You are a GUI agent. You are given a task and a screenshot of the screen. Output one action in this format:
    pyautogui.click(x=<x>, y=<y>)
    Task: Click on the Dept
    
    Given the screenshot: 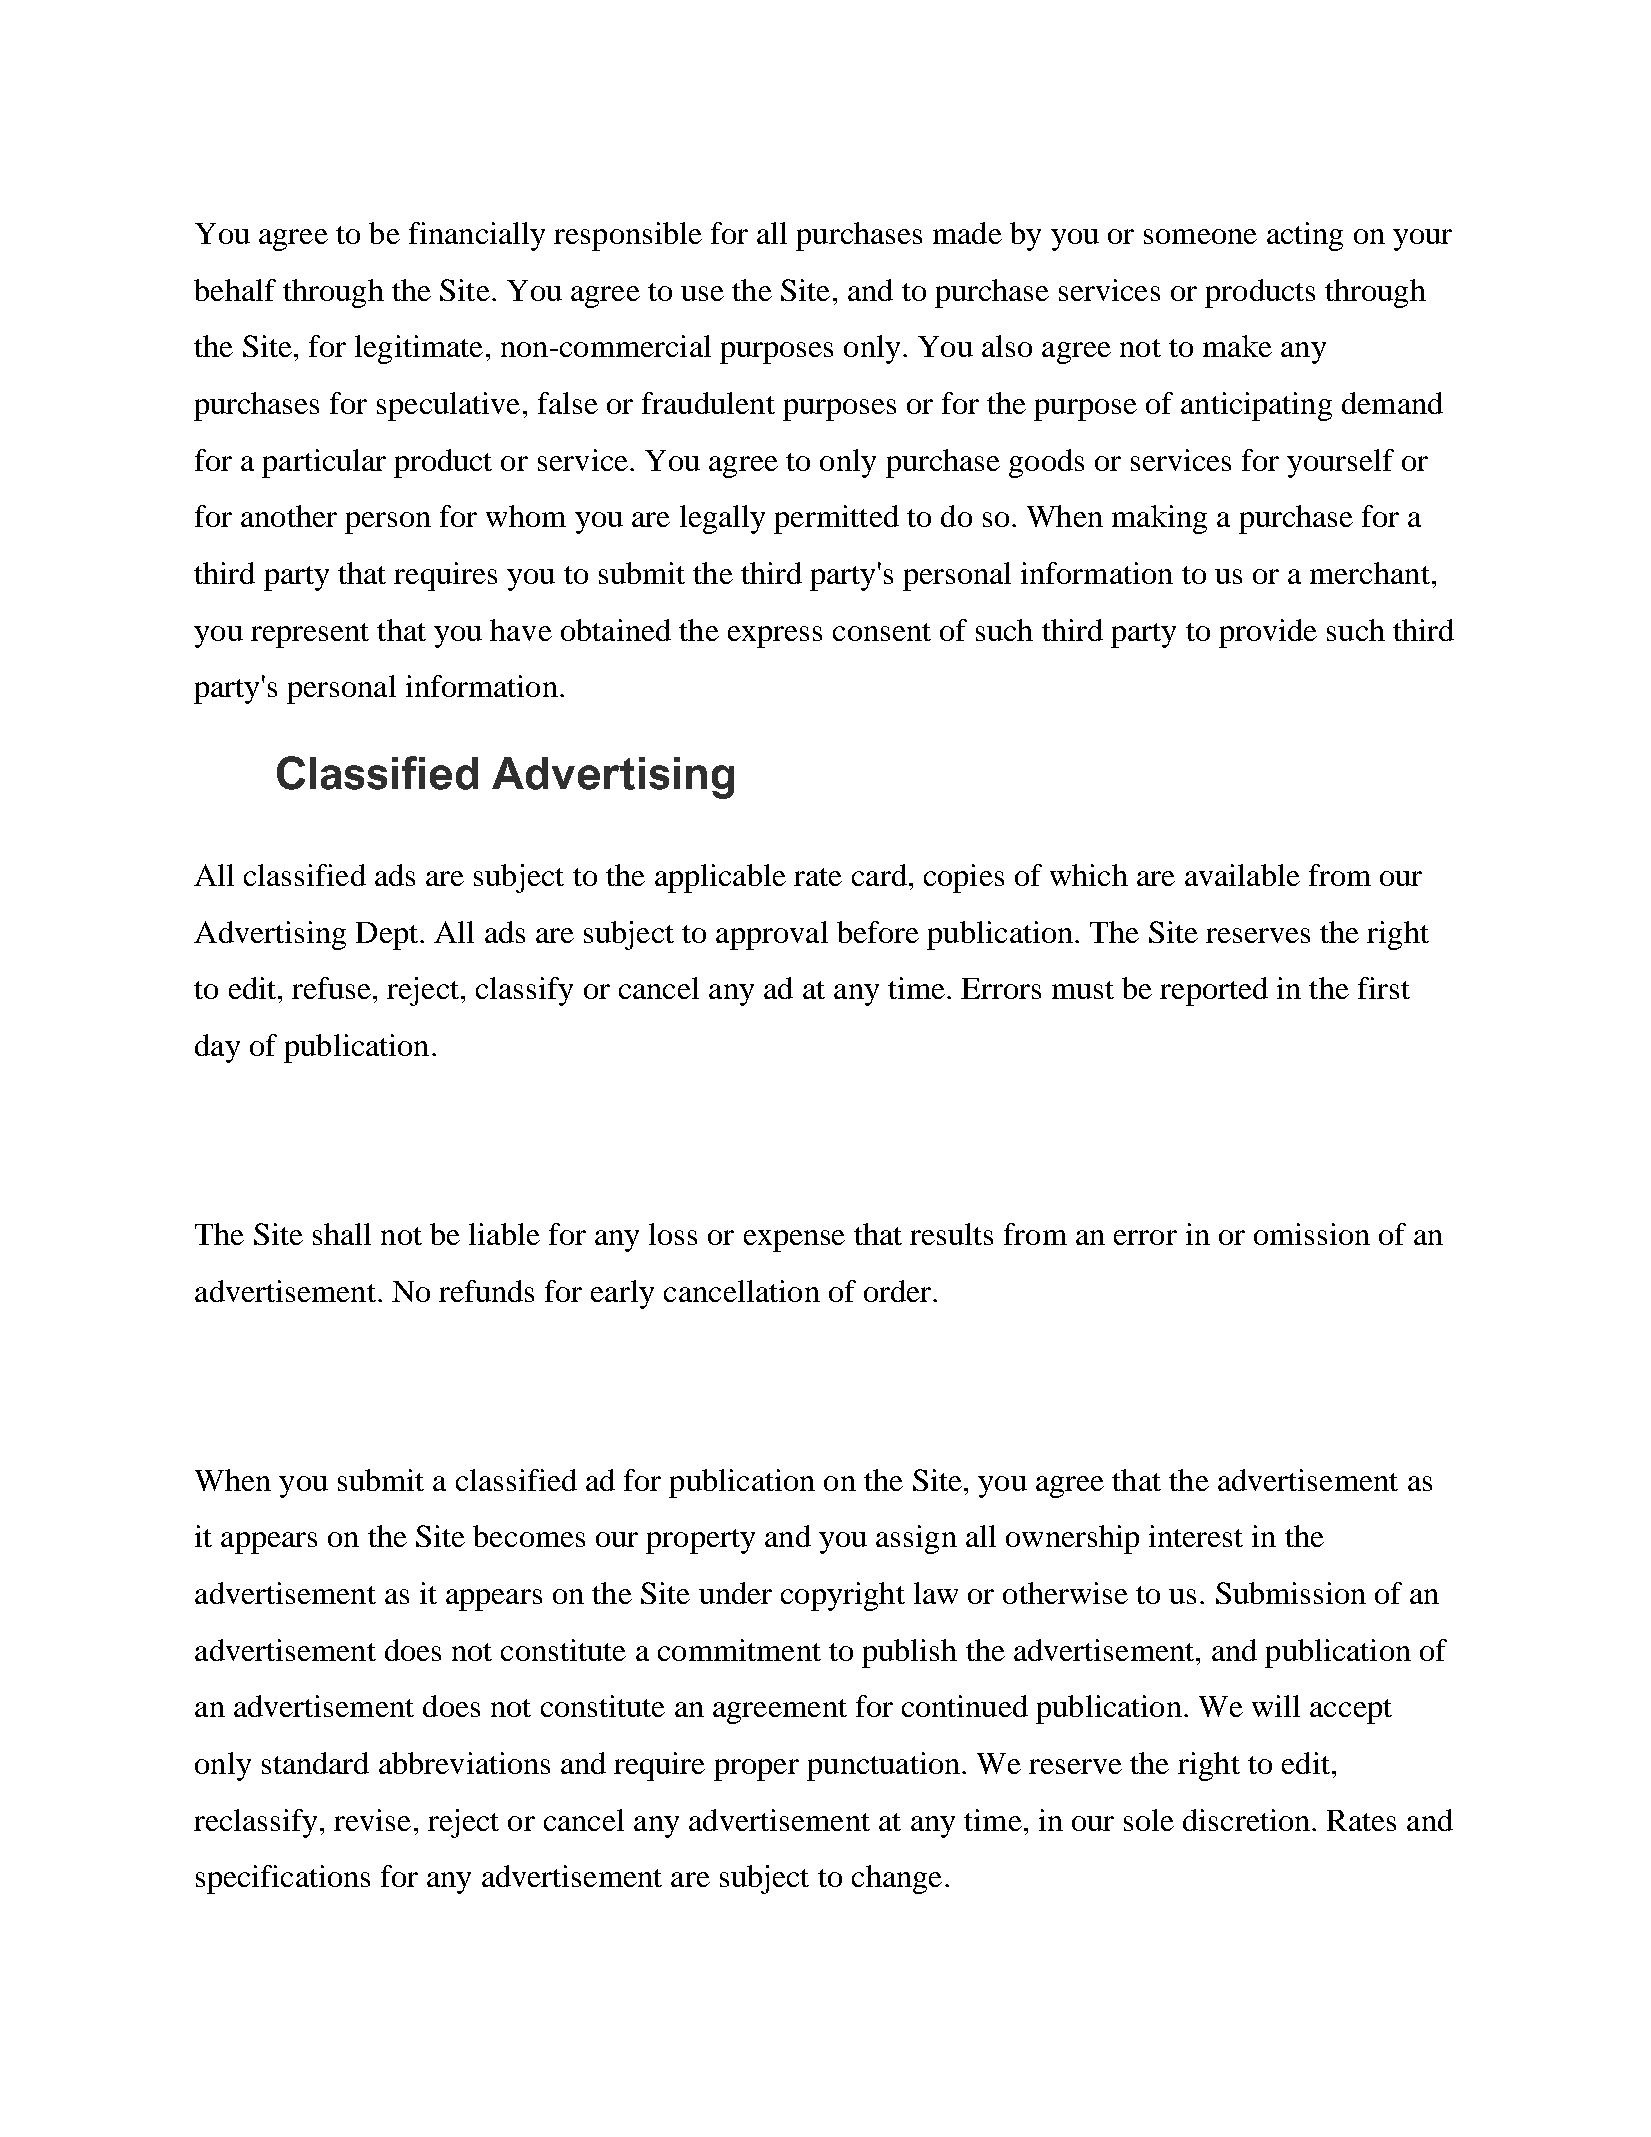 What is the action you would take?
    pyautogui.click(x=387, y=936)
